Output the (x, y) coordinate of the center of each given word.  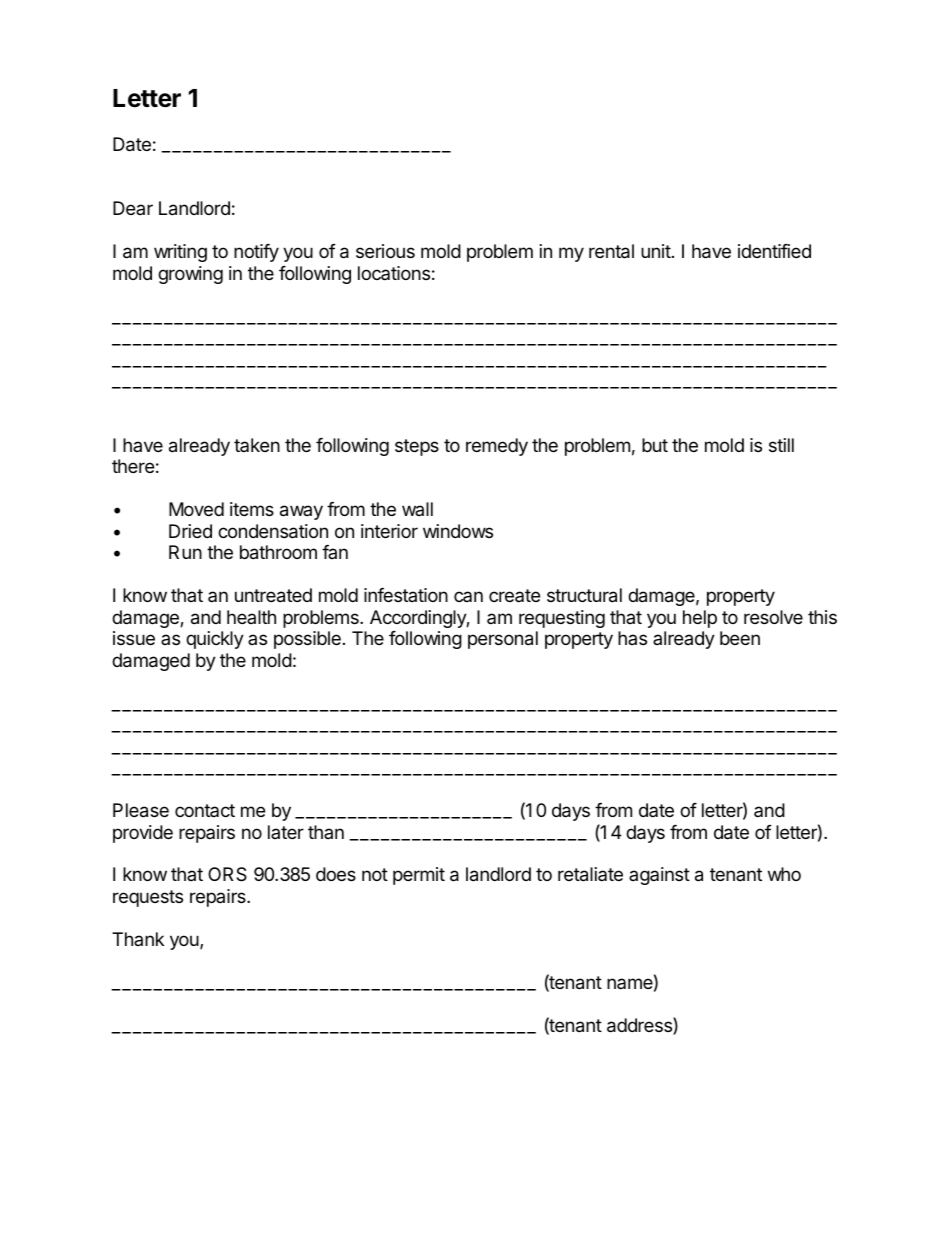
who (784, 874)
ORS (227, 874)
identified (774, 251)
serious (385, 251)
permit (419, 876)
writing (180, 253)
